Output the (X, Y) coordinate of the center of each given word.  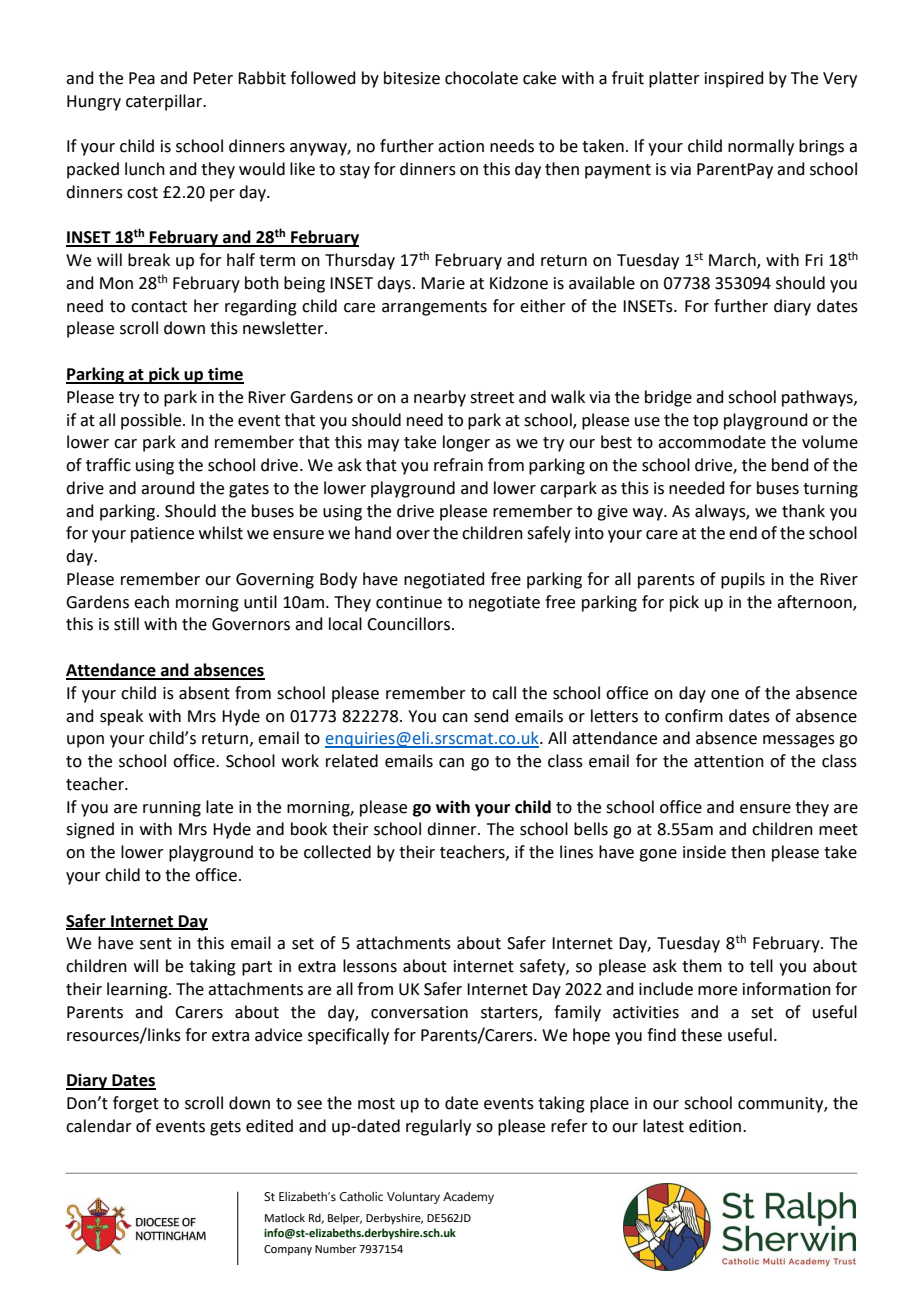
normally (761, 147)
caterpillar (165, 102)
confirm (694, 716)
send (491, 716)
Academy (468, 1198)
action (461, 146)
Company (288, 1250)
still (126, 624)
